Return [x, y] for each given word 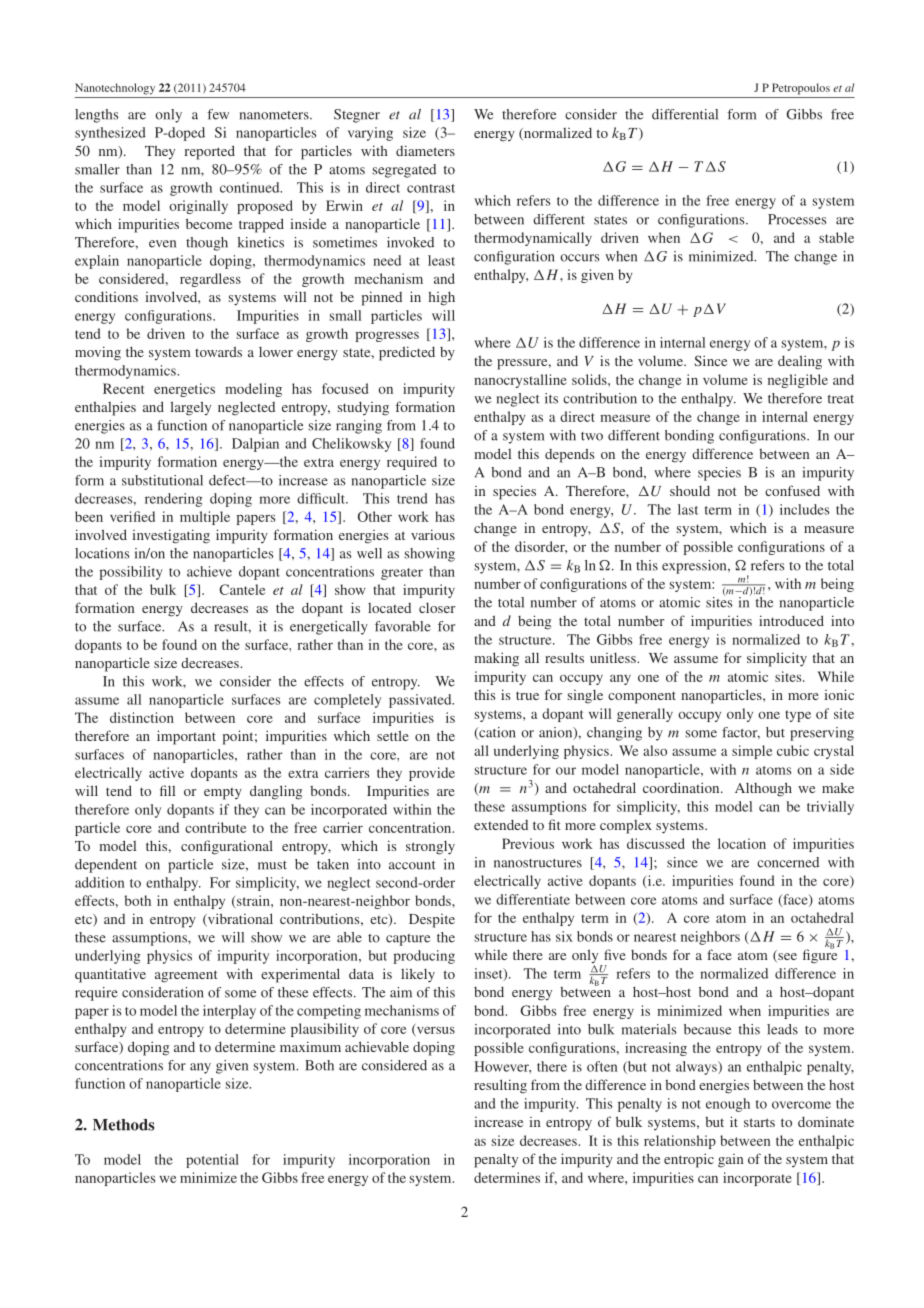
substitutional [162, 480]
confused [792, 490]
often [602, 1066]
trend [412, 498]
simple [752, 752]
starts [759, 1122]
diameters [425, 150]
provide [432, 774]
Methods [123, 1125]
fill [167, 790]
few [218, 114]
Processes [797, 219]
